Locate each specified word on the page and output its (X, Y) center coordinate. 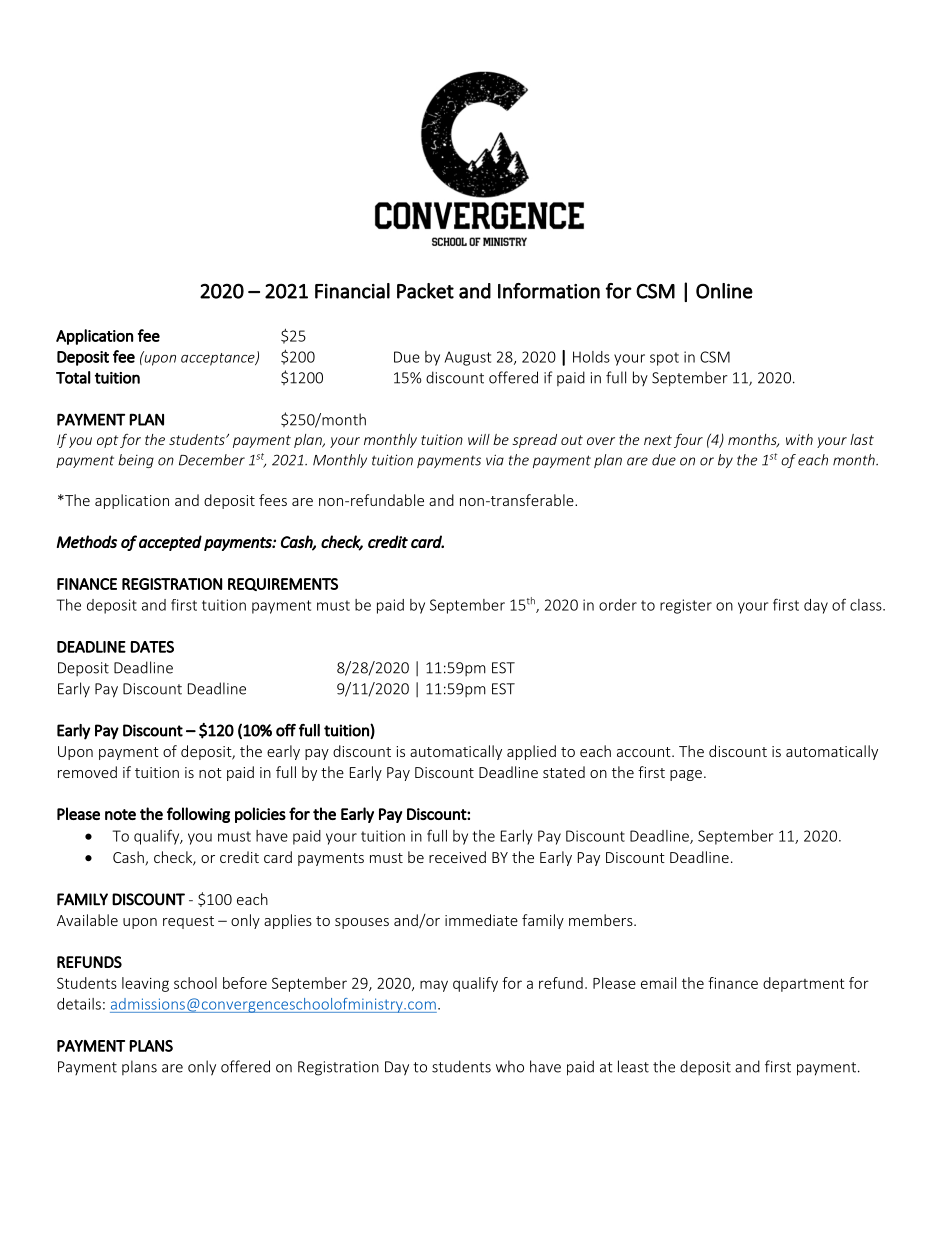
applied (531, 752)
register (686, 606)
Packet (425, 291)
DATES (152, 647)
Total (73, 377)
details (79, 1004)
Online (724, 291)
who (510, 1066)
